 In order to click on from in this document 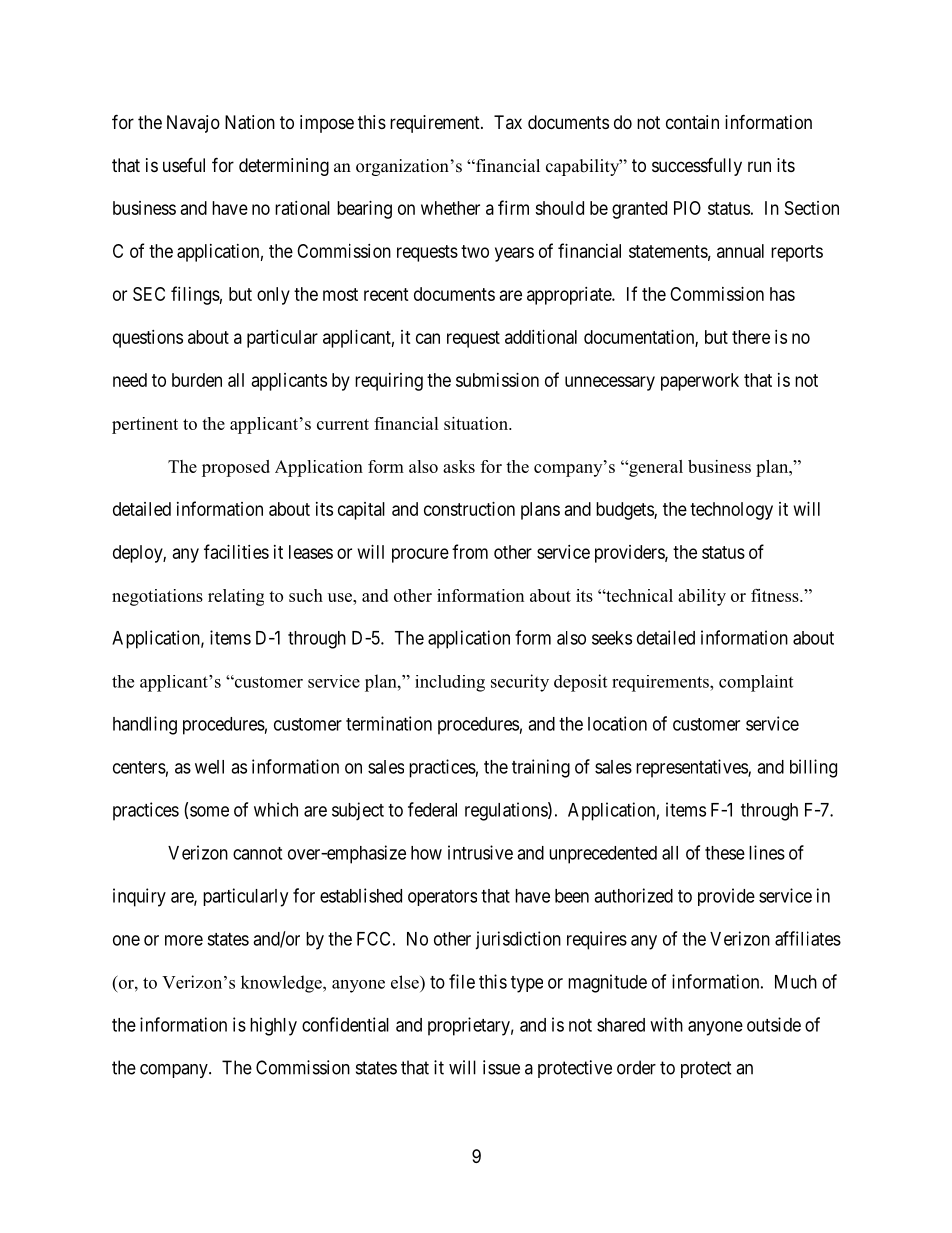, I will do `click(470, 551)`.
